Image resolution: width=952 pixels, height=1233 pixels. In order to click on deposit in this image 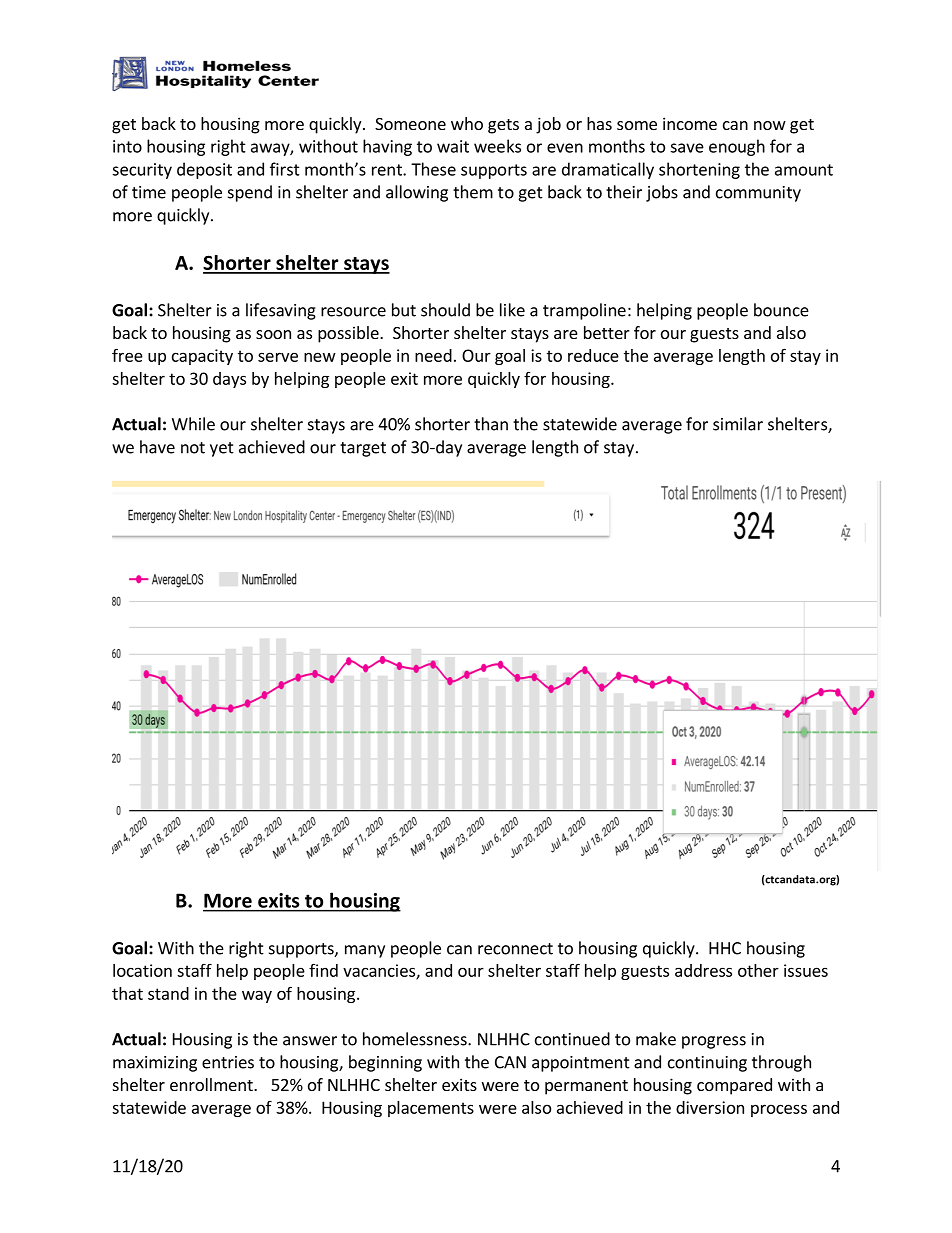, I will do `click(204, 170)`.
